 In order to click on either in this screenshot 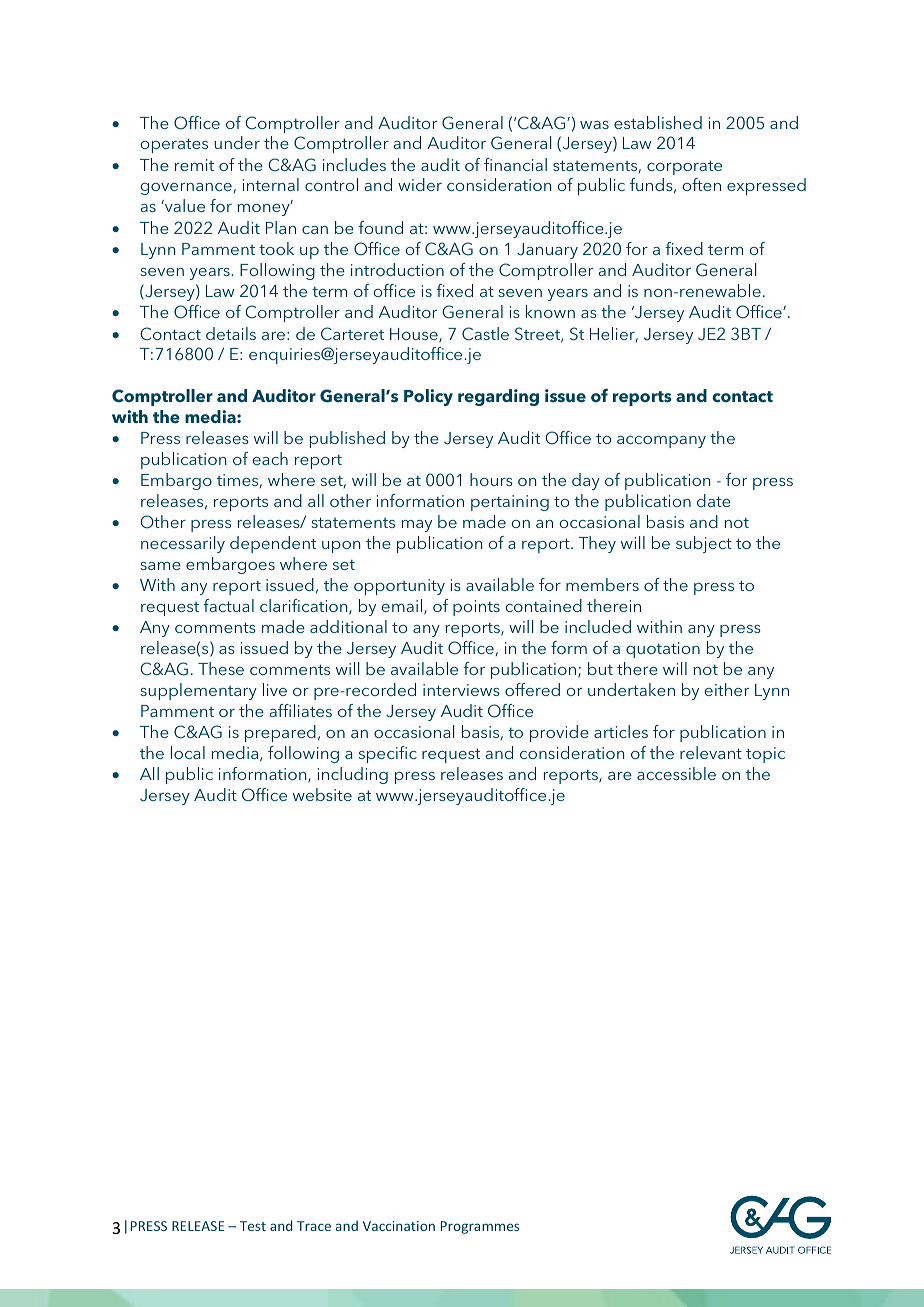, I will do `click(727, 689)`.
